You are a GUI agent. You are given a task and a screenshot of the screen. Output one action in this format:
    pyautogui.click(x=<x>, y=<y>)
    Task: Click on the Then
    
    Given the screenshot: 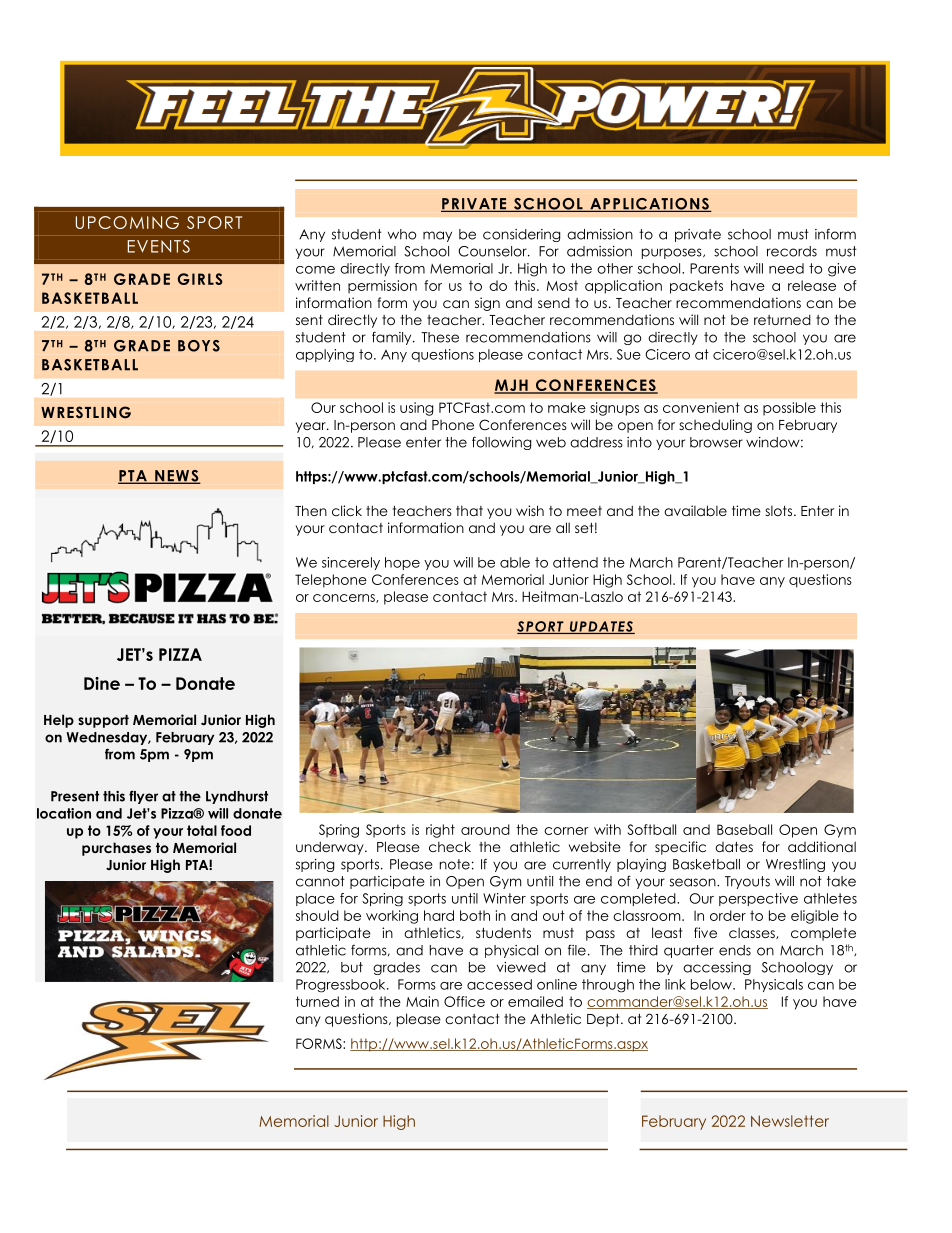 What is the action you would take?
    pyautogui.click(x=311, y=510)
